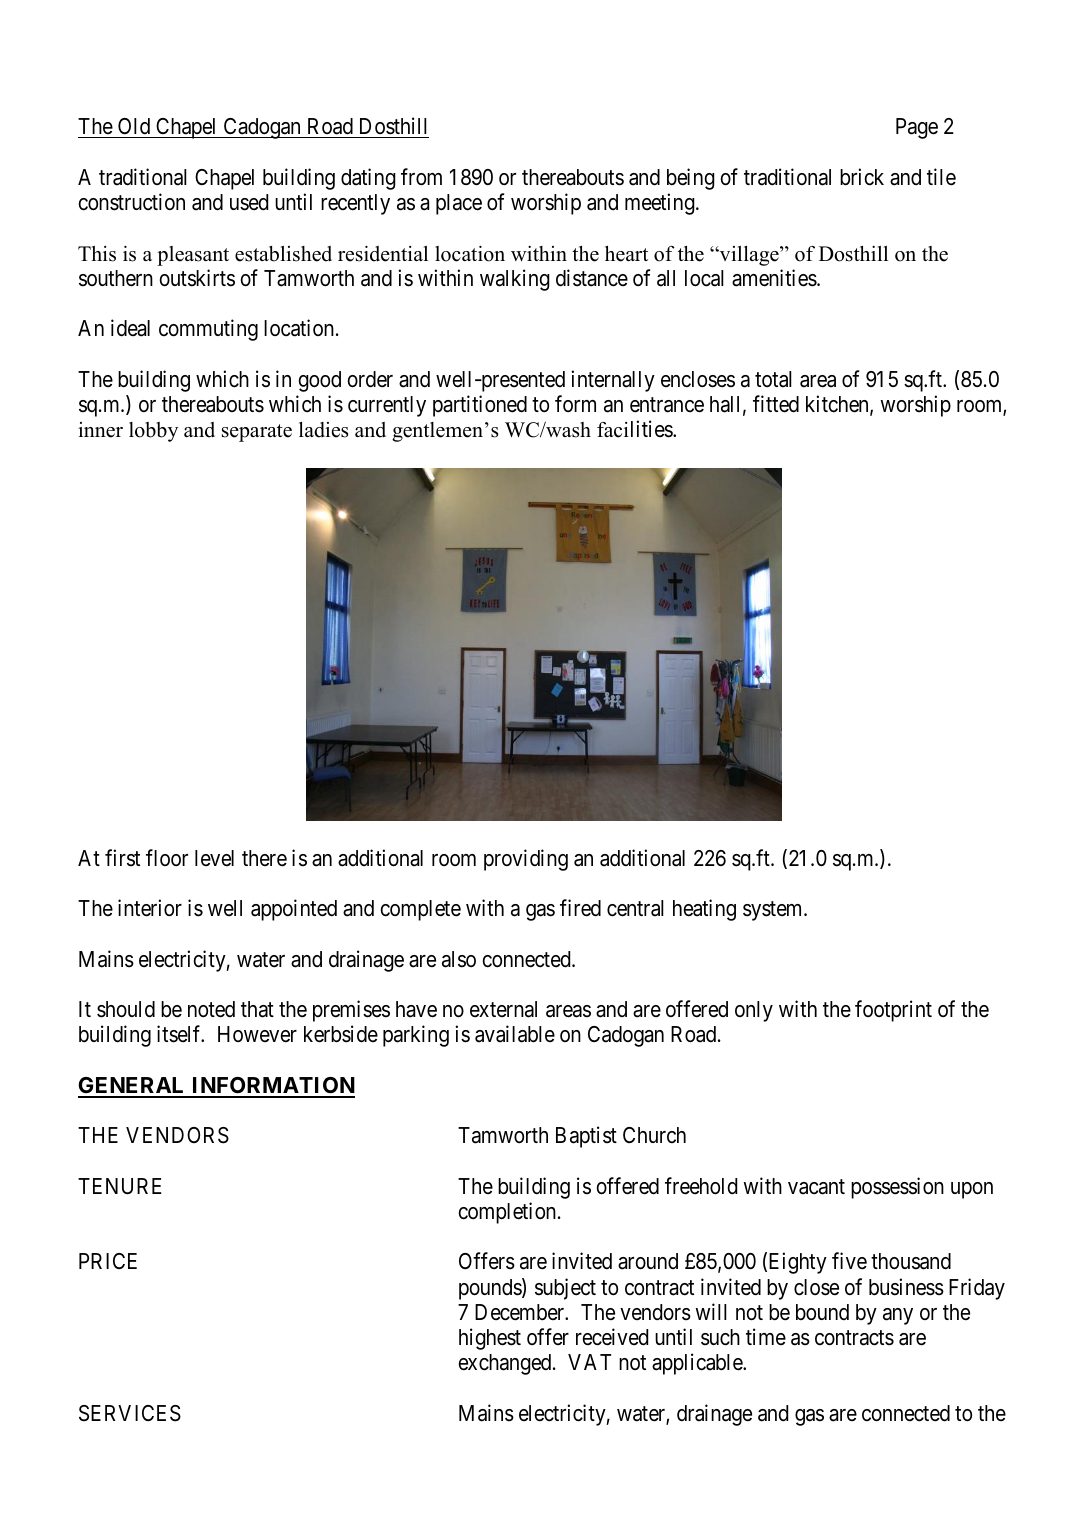 The width and height of the screenshot is (1088, 1539). I want to click on fitted, so click(776, 404).
